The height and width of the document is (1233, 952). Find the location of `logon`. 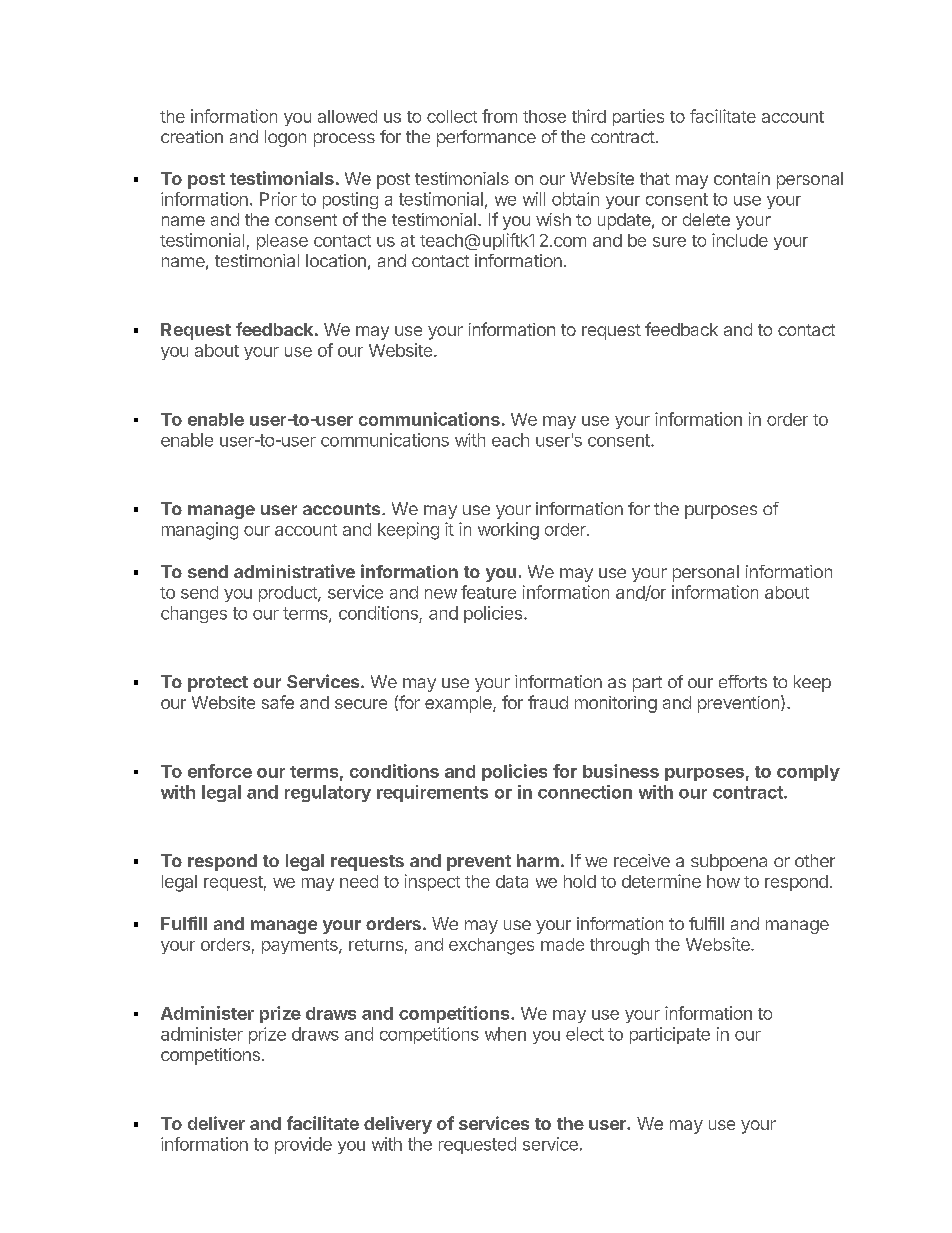

logon is located at coordinates (285, 138).
